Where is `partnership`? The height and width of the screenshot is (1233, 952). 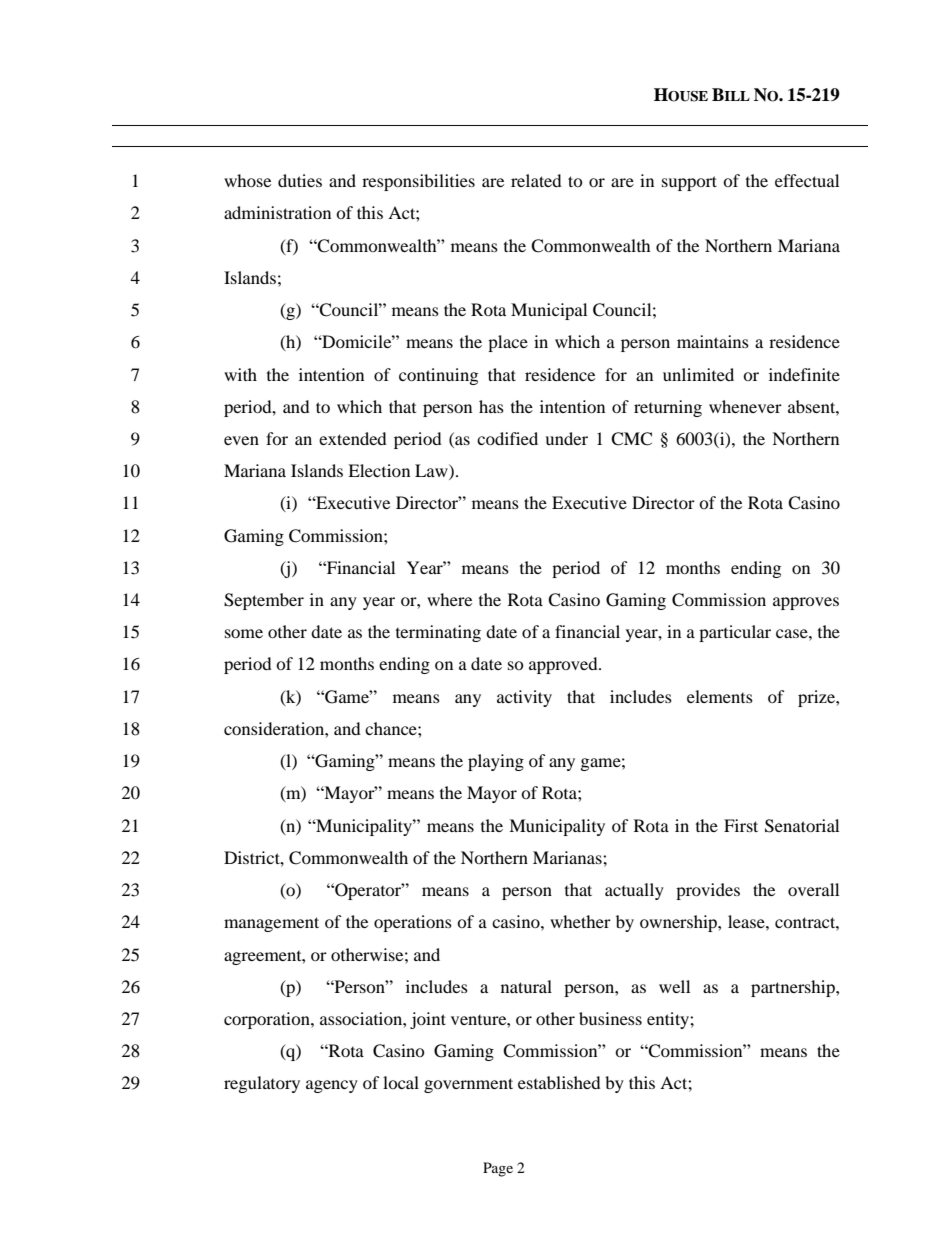 partnership is located at coordinates (794, 988).
